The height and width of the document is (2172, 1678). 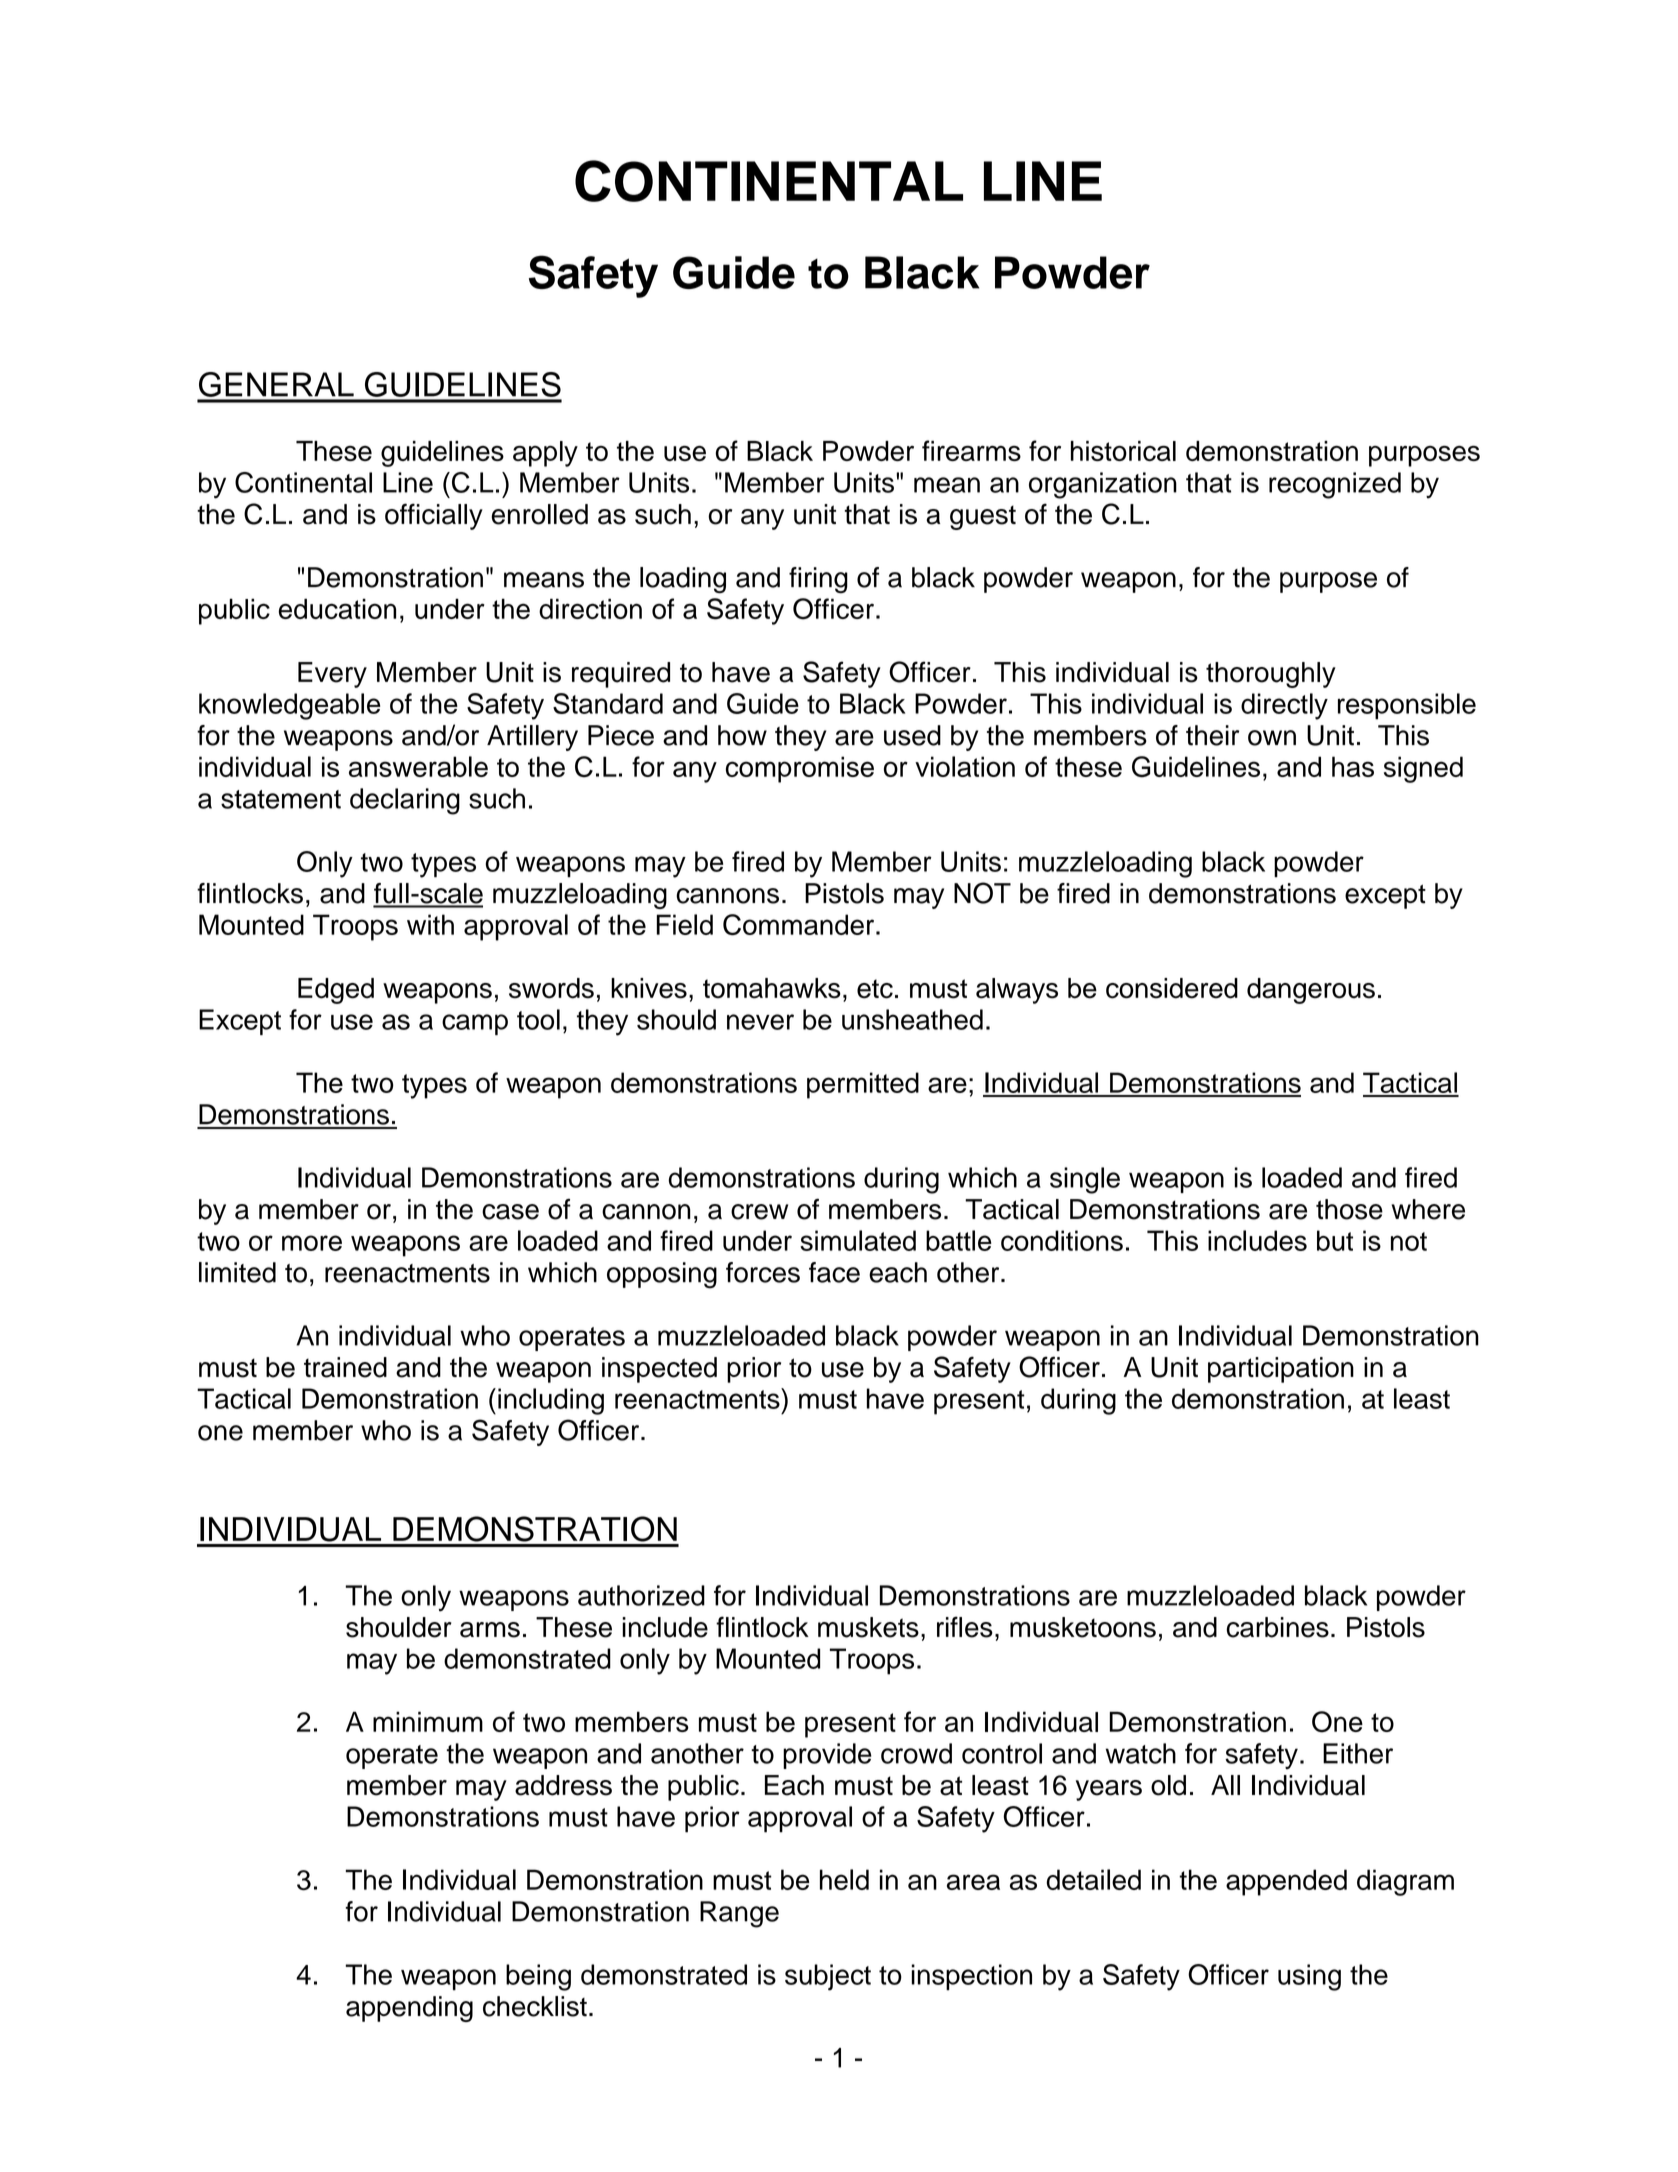 I want to click on firing, so click(x=818, y=580).
